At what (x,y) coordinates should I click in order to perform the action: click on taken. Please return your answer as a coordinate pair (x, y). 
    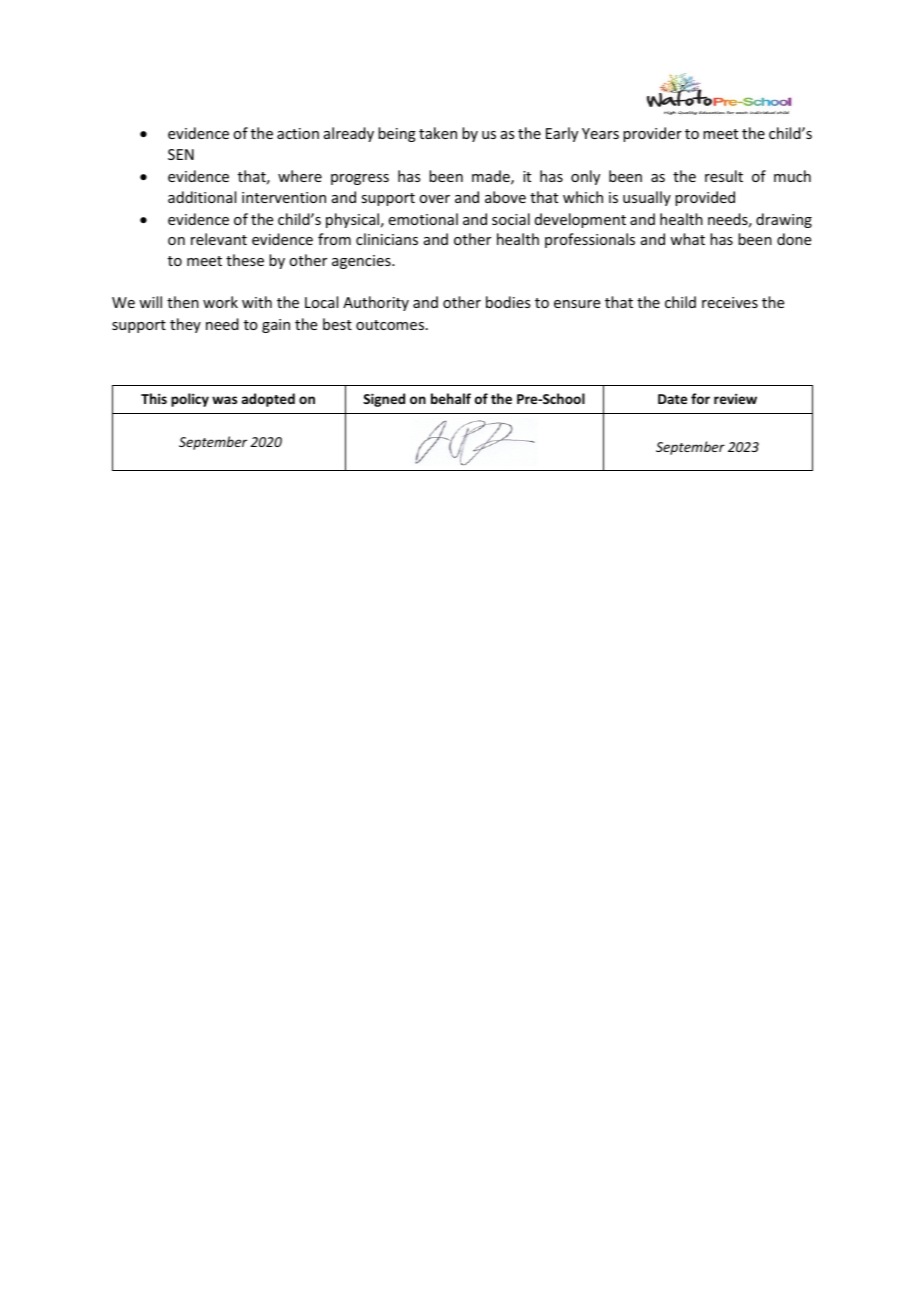
    Looking at the image, I should click on (438, 133).
